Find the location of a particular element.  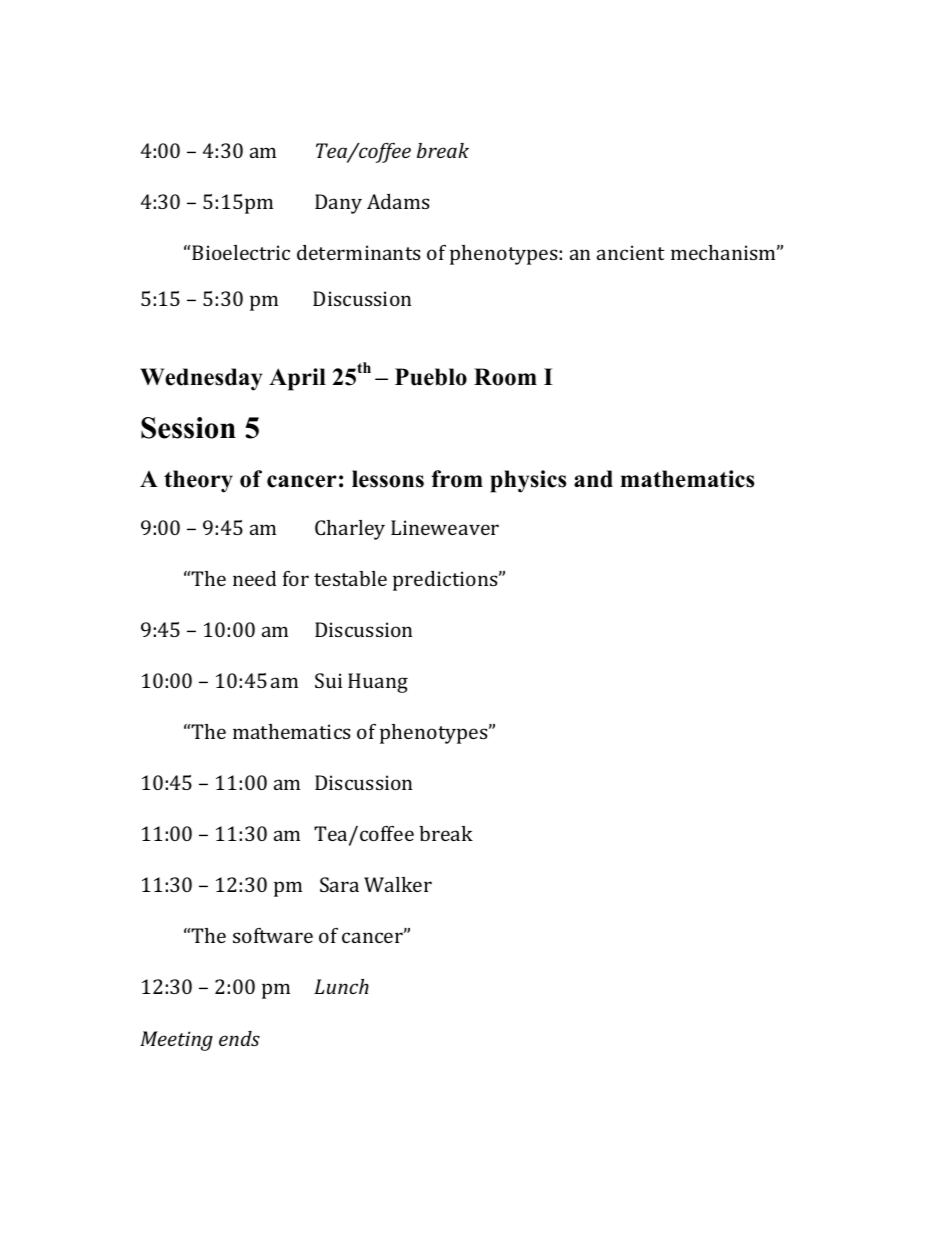

Session is located at coordinates (188, 428).
